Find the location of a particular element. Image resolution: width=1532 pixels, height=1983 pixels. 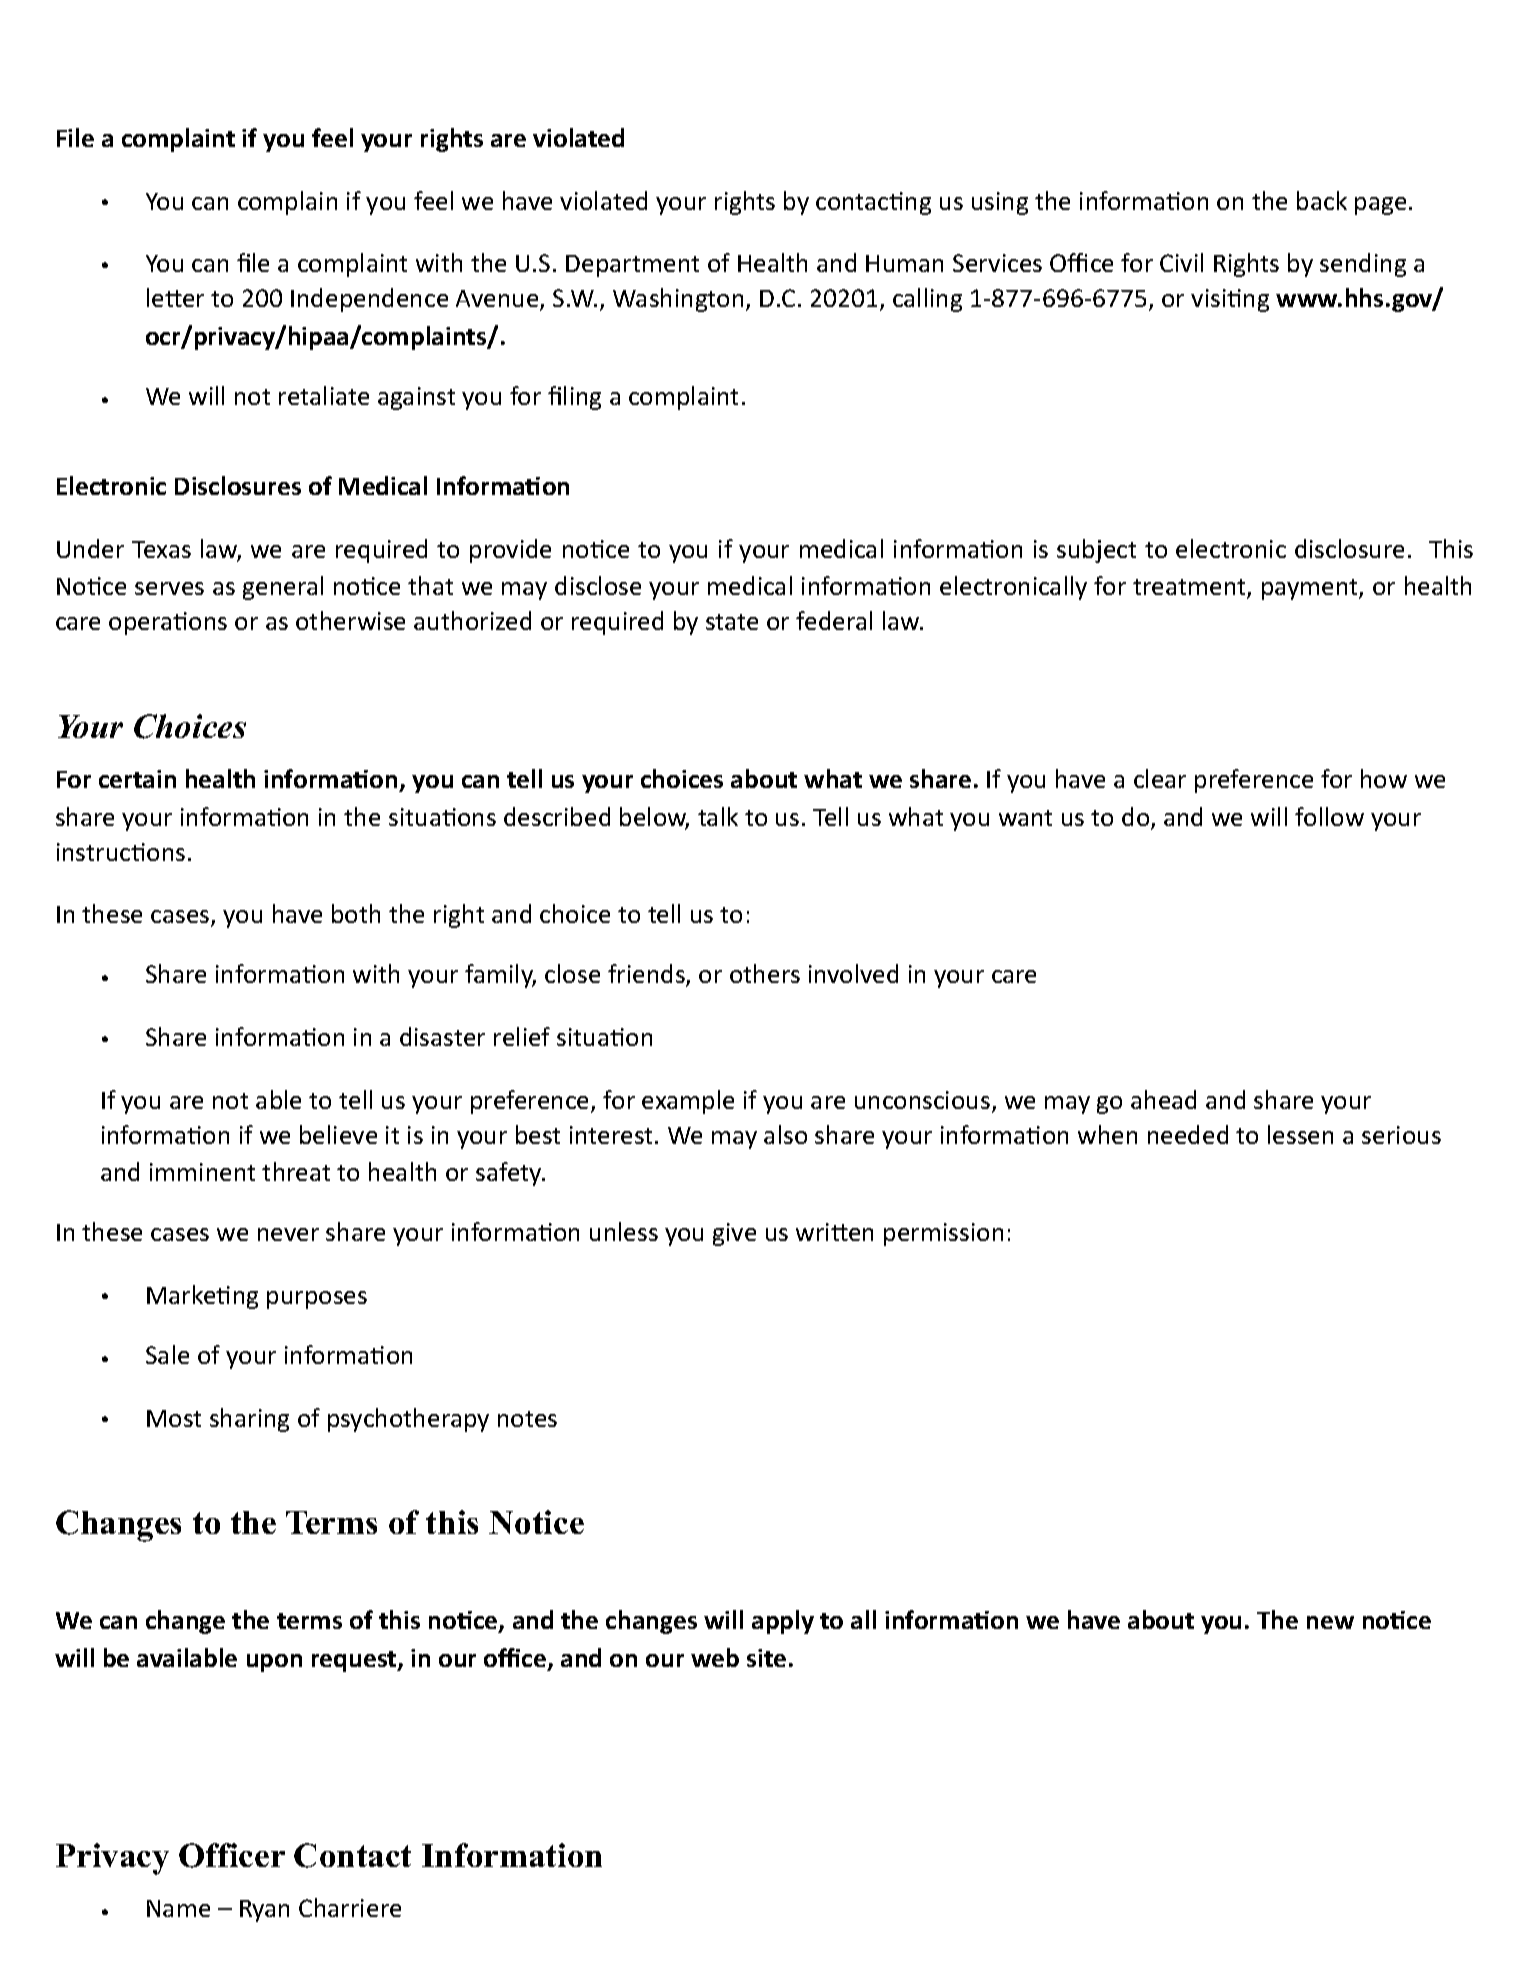

talk is located at coordinates (718, 816).
